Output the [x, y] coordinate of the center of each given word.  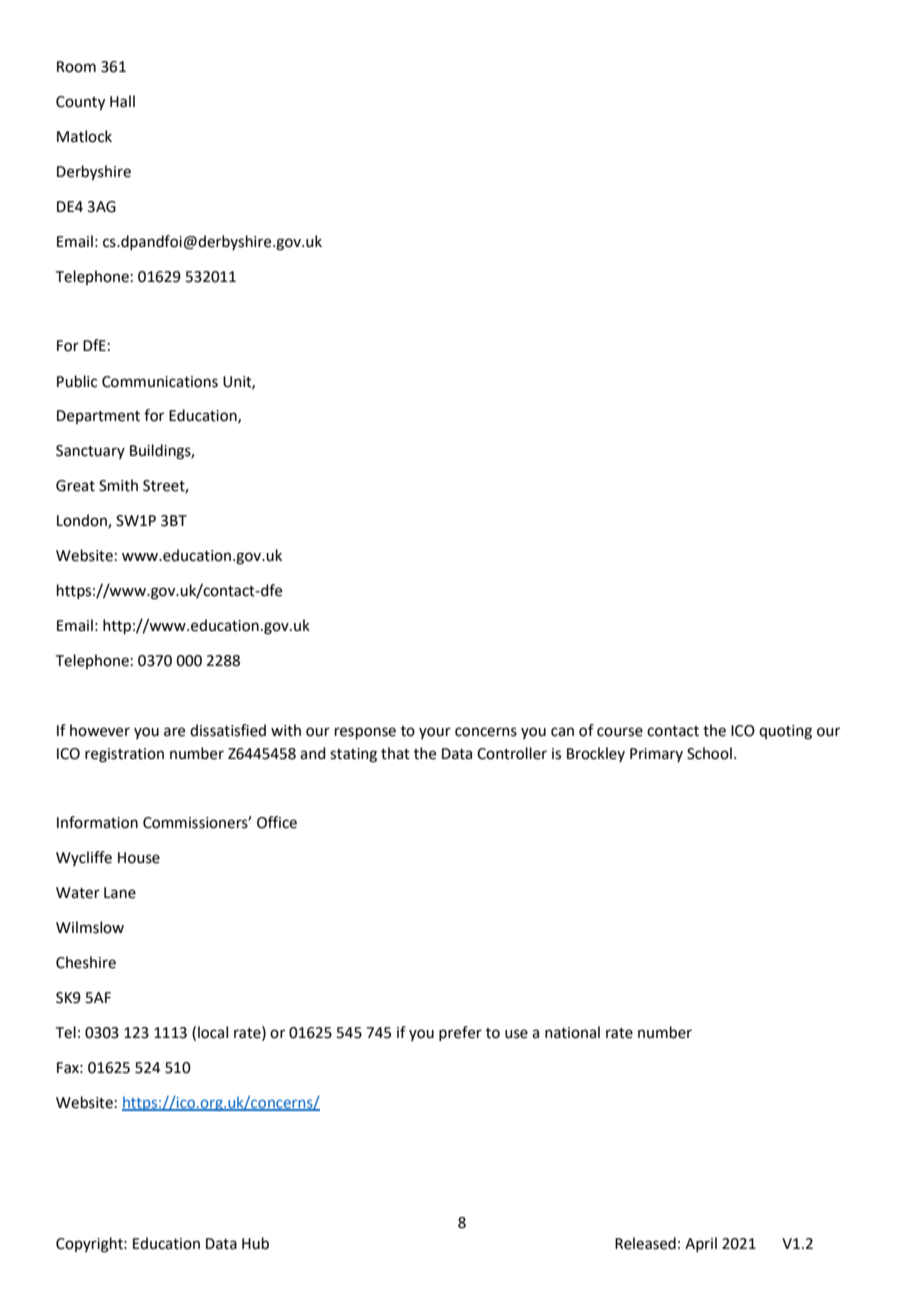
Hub [255, 1243]
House [139, 858]
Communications [160, 382]
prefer [460, 1033]
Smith [118, 485]
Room [76, 67]
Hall [122, 101]
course [620, 732]
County [80, 103]
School [709, 753]
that [395, 753]
